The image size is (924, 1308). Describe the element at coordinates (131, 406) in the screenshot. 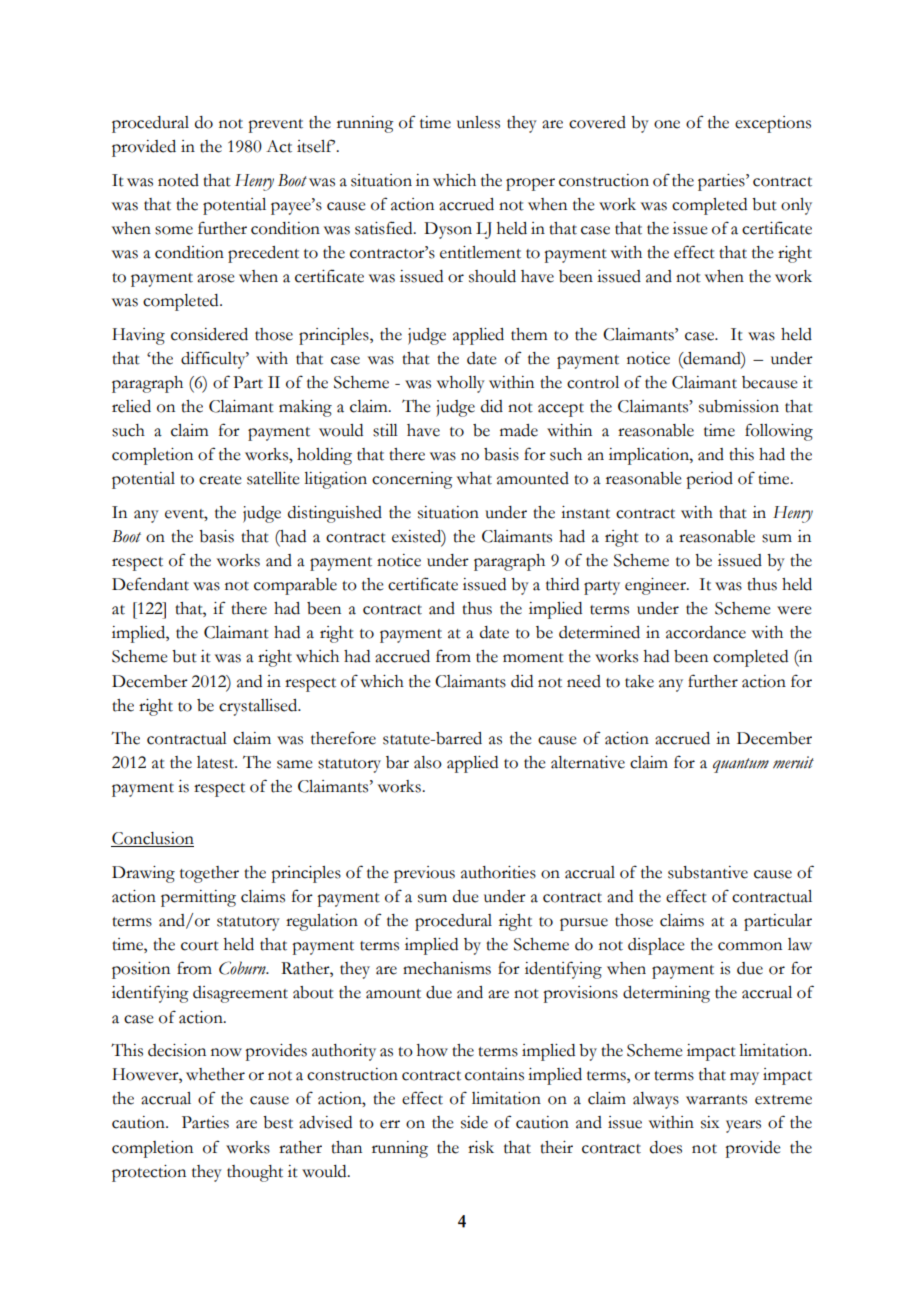

I see `relied` at that location.
